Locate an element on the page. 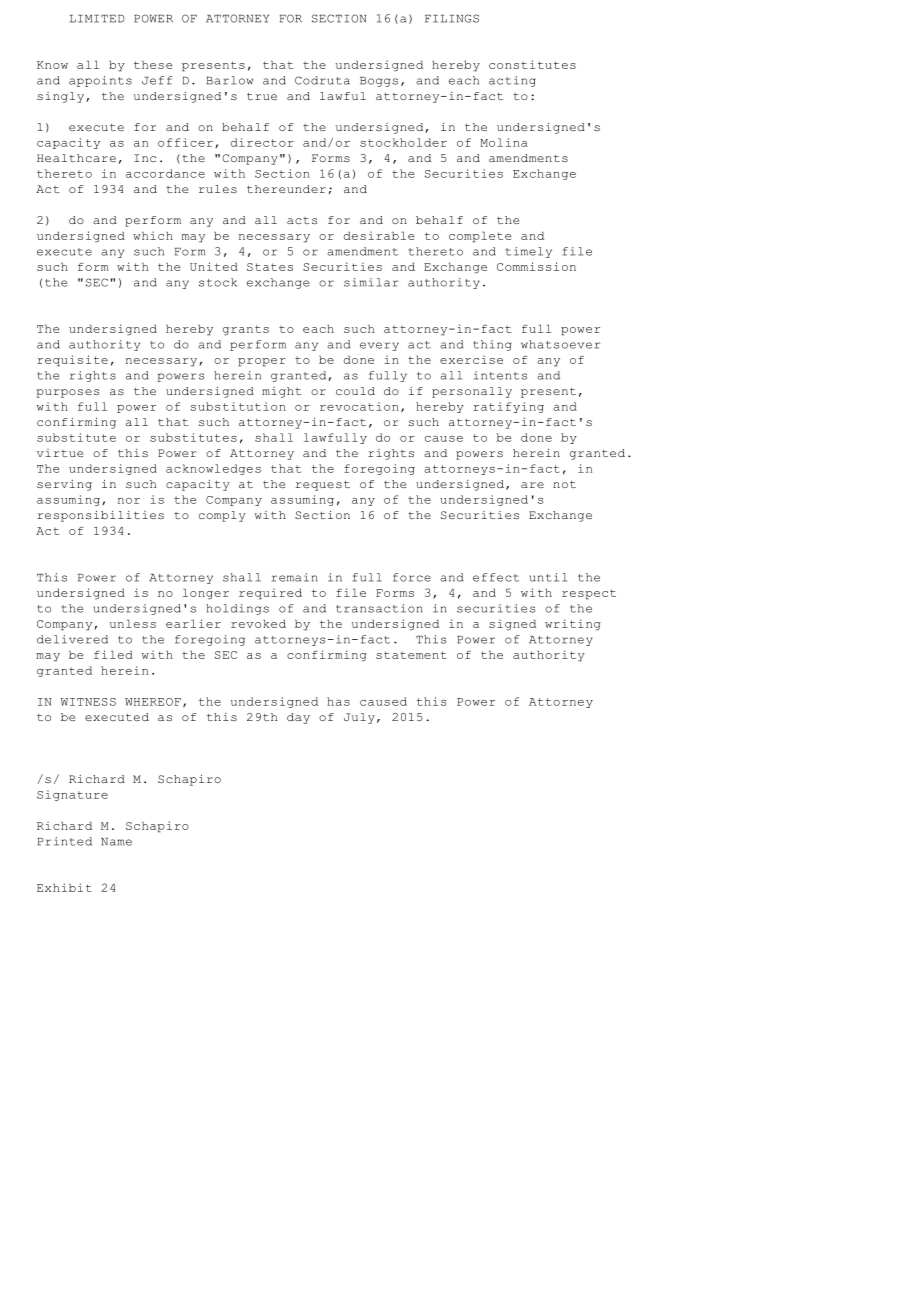 This image has width=924, height=1308. not is located at coordinates (564, 484).
